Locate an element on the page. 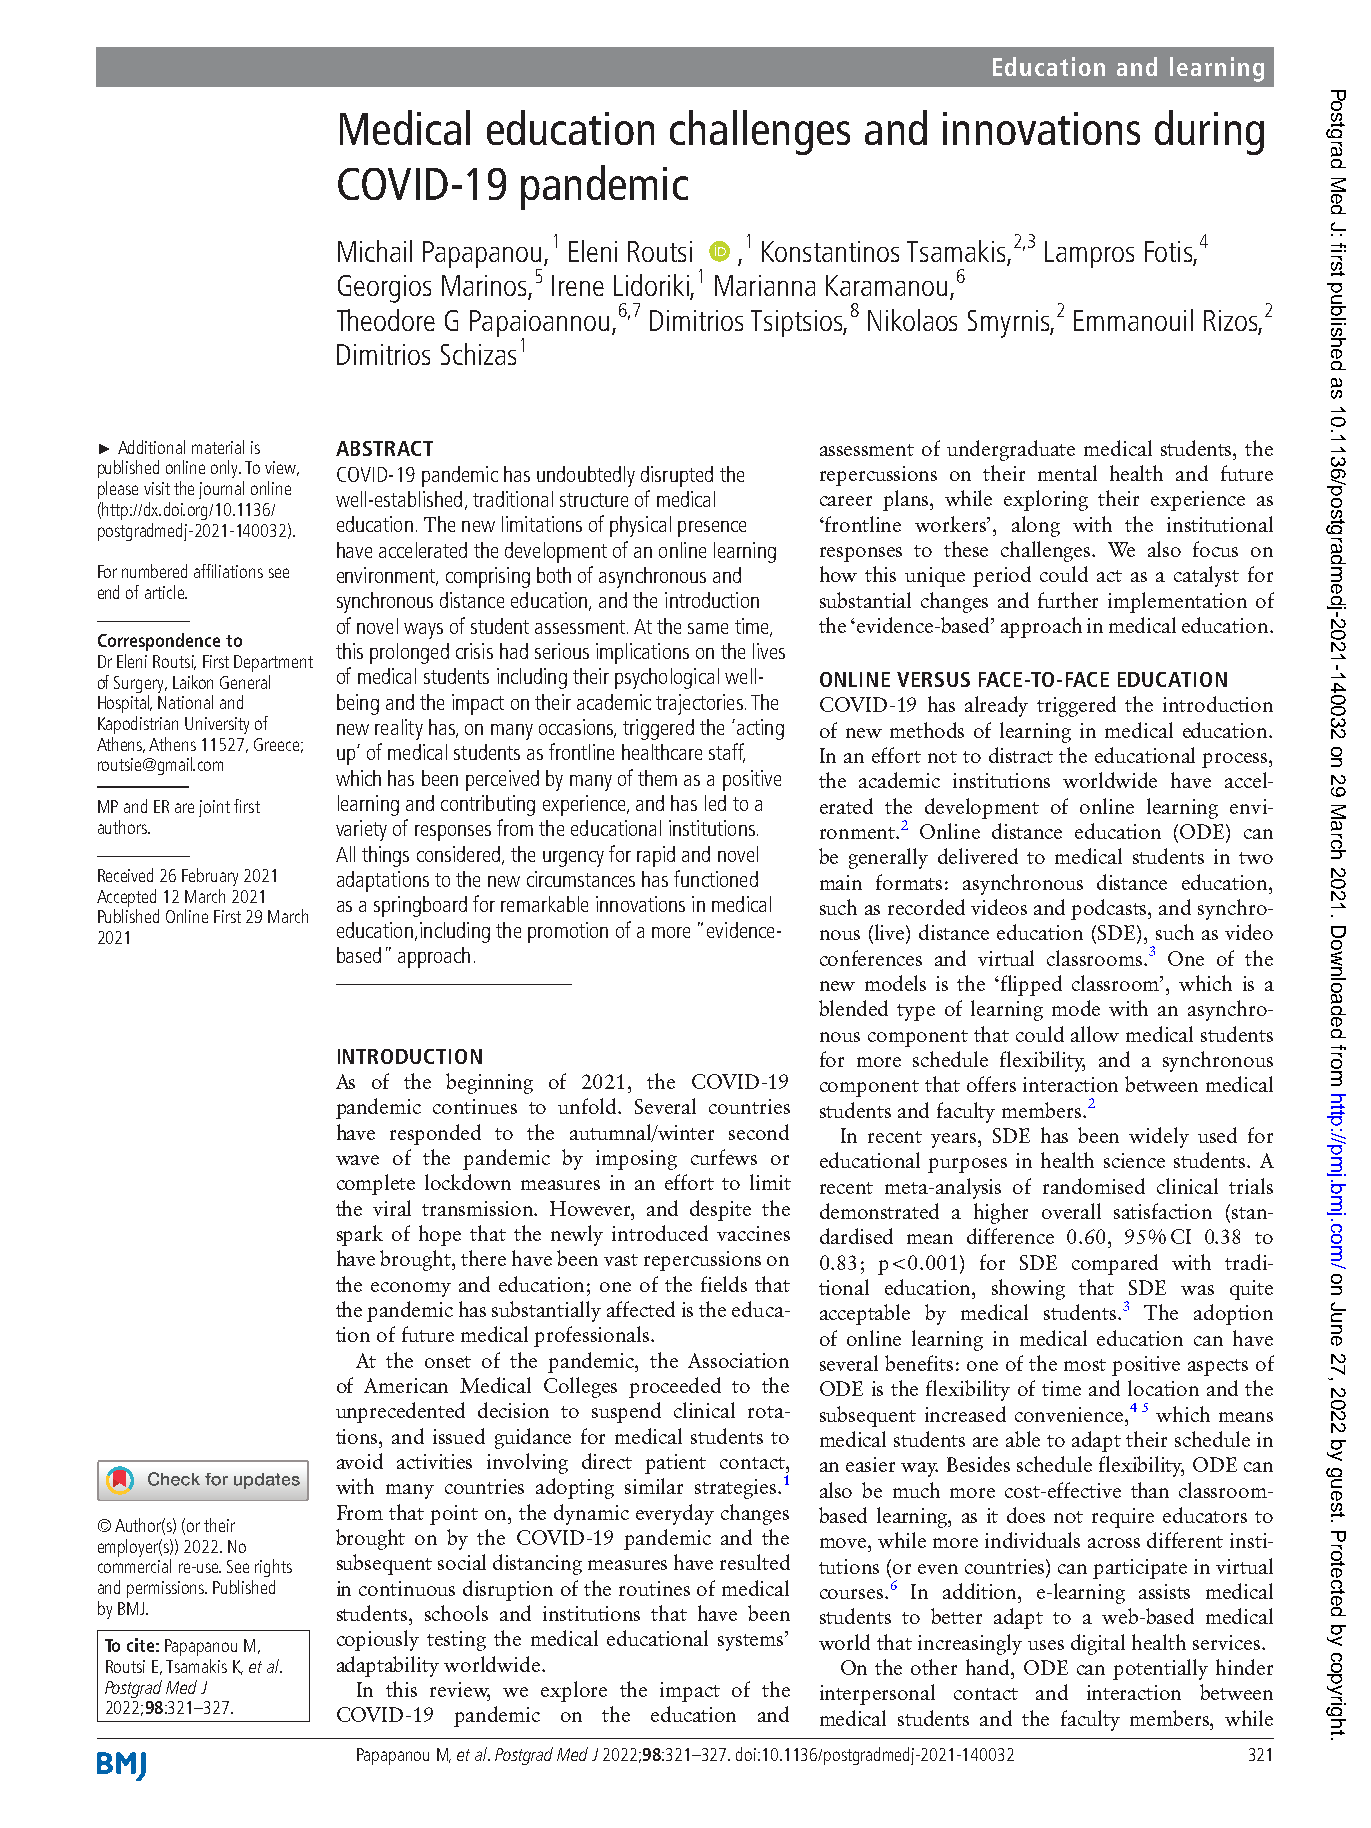  journal is located at coordinates (221, 490).
